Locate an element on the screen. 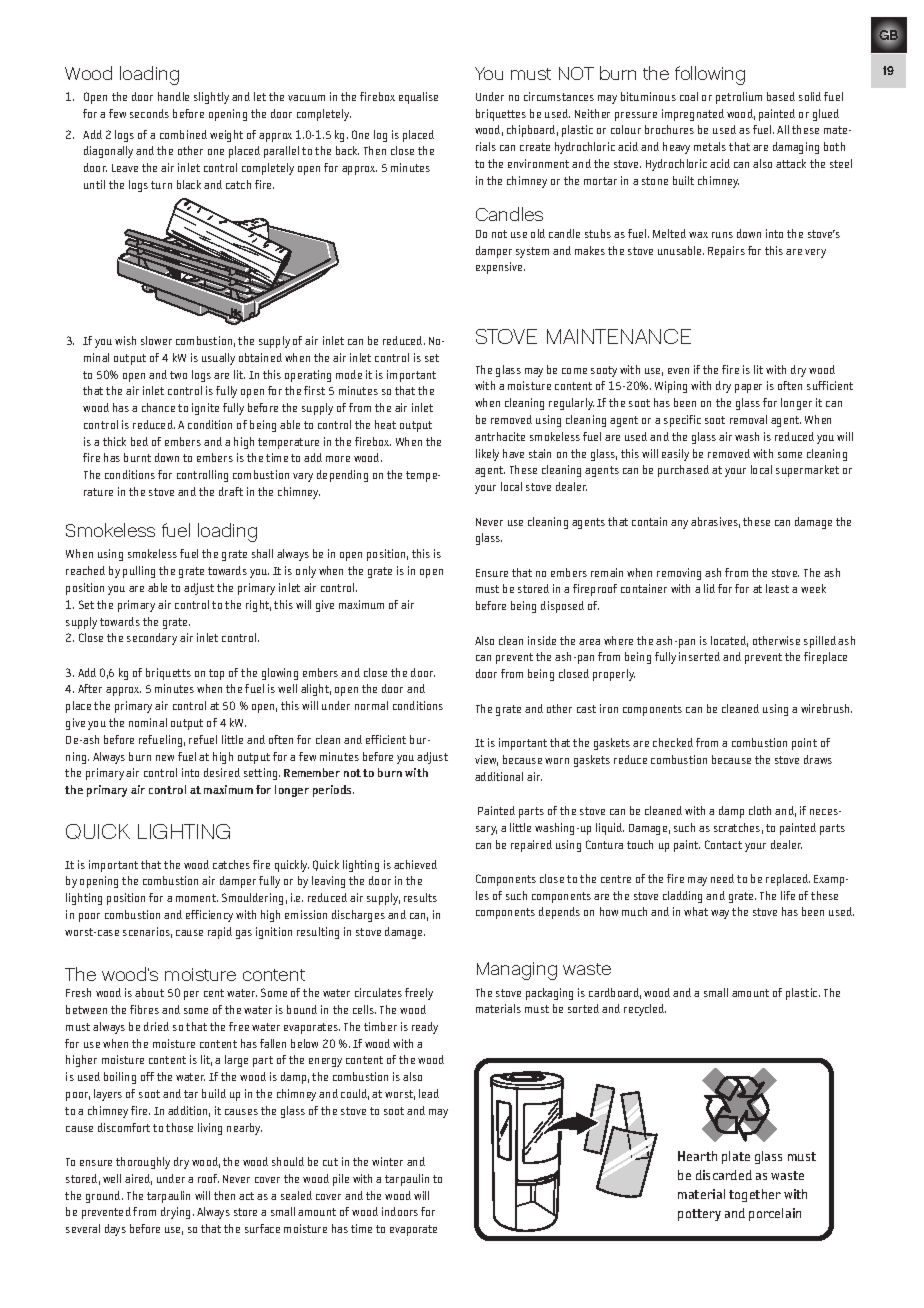 The width and height of the screenshot is (924, 1308). drying is located at coordinates (177, 1213).
